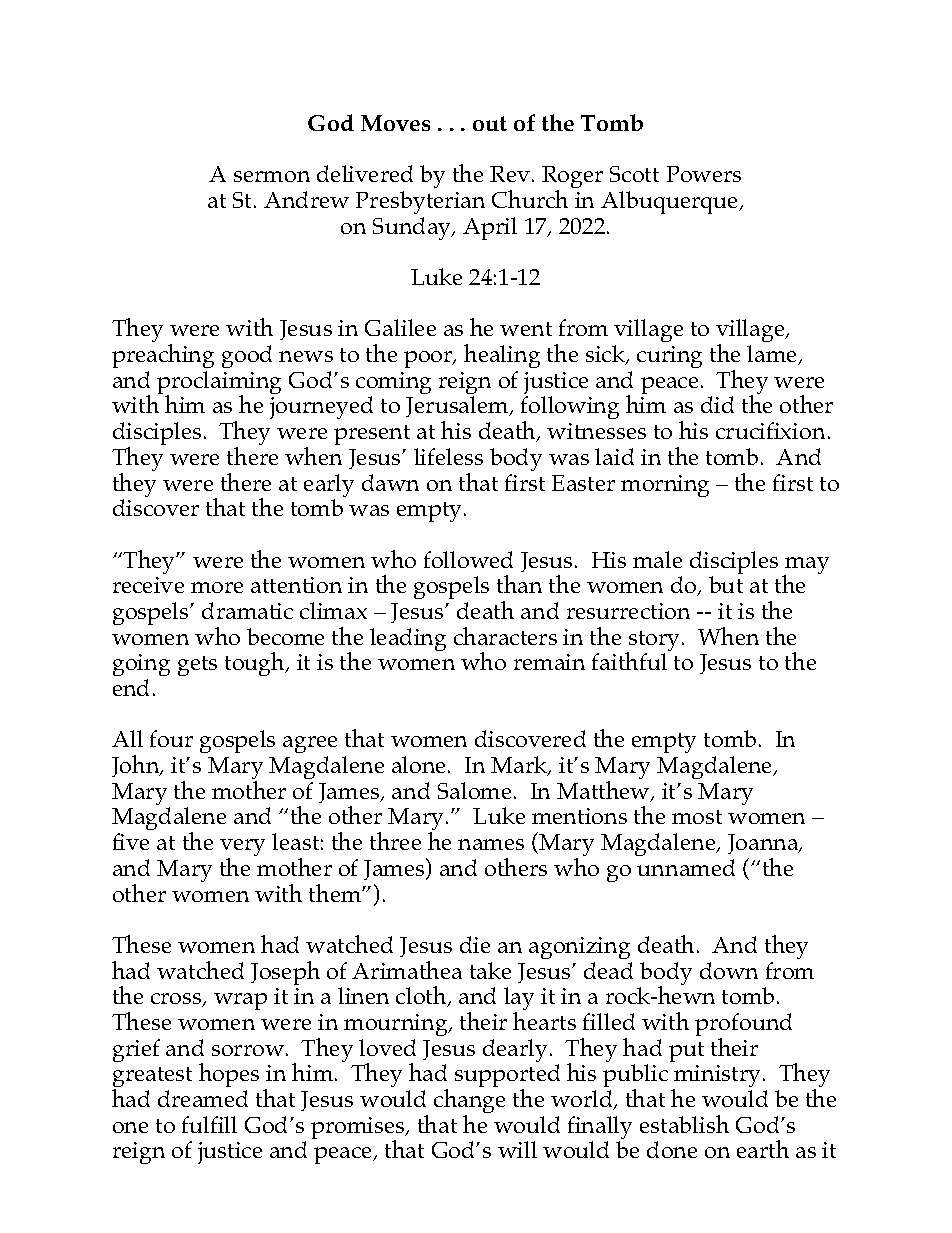 This page has width=952, height=1233. I want to click on unnamed, so click(686, 867).
